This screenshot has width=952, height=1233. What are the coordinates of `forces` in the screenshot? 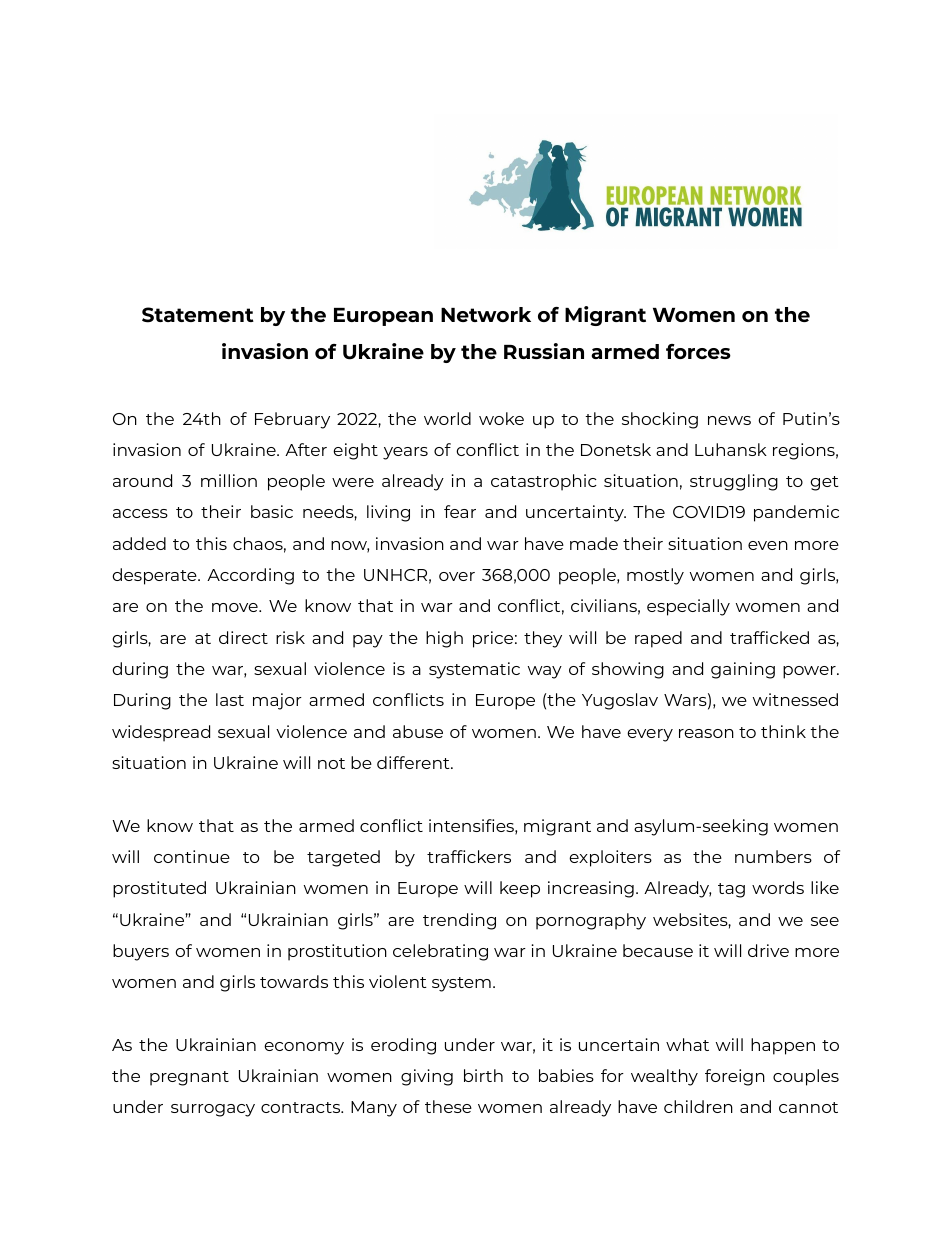 It's located at (698, 351).
